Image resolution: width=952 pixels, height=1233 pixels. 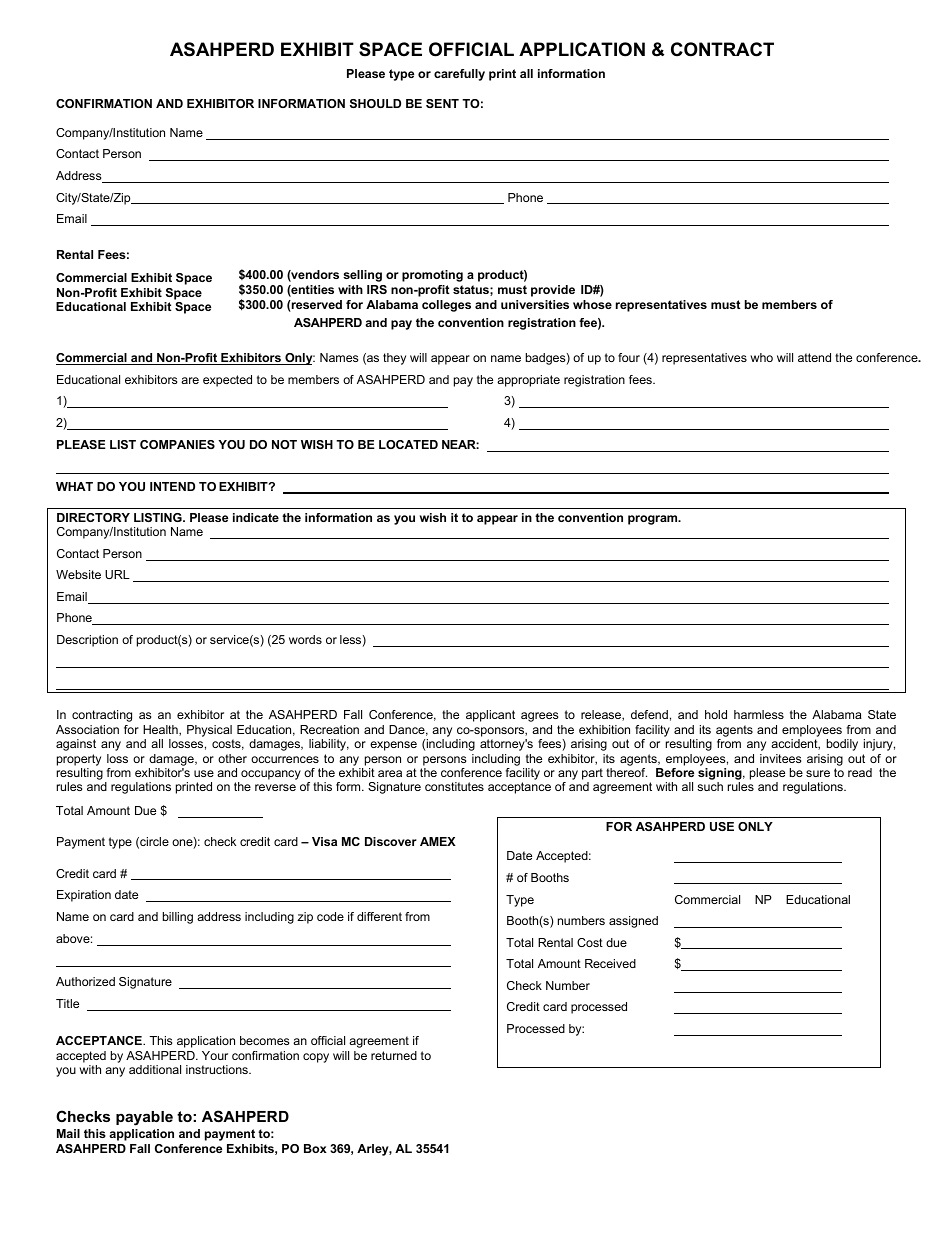 I want to click on payable, so click(x=144, y=1118).
